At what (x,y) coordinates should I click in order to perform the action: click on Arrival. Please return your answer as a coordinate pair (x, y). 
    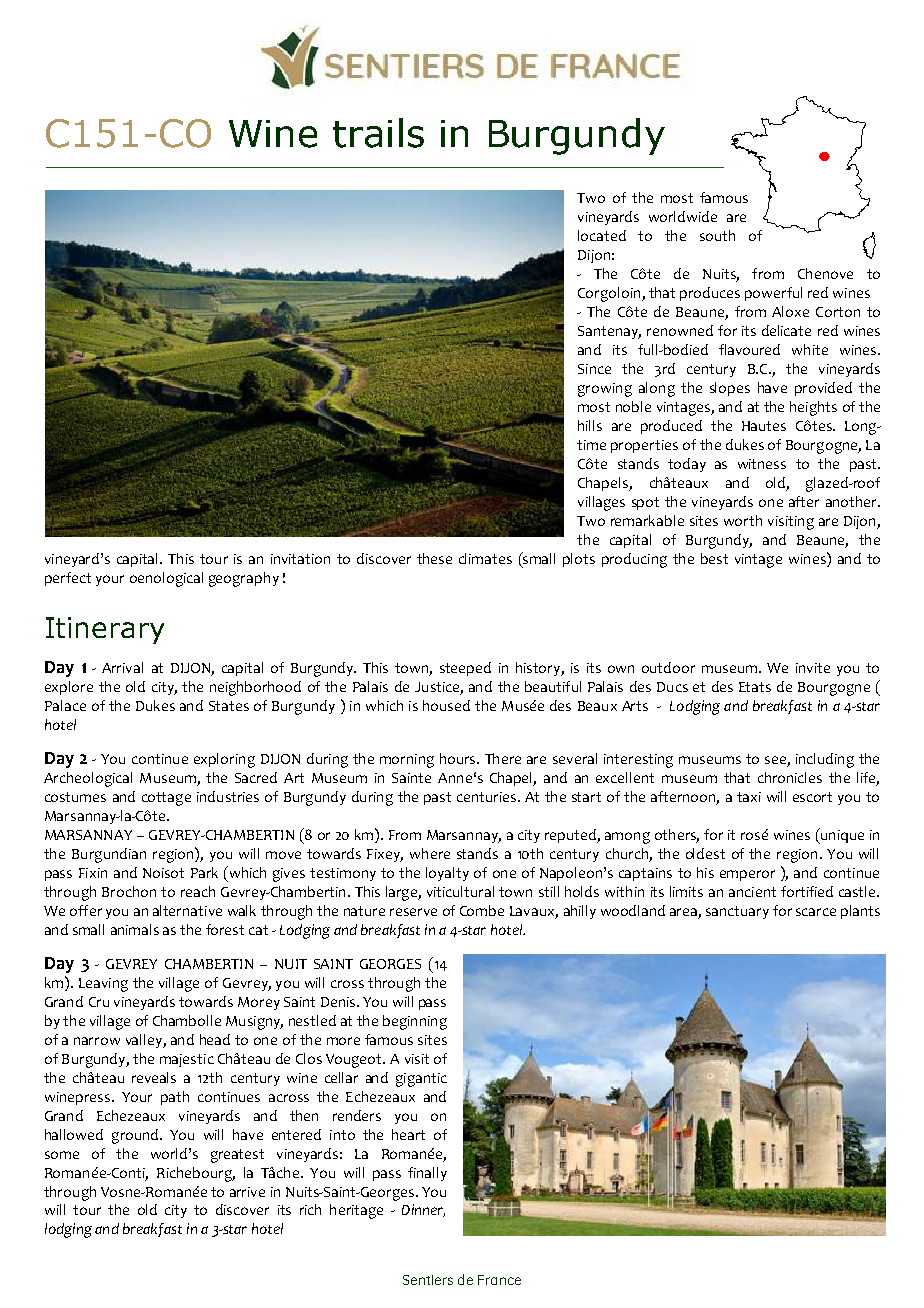
    Looking at the image, I should click on (122, 667).
